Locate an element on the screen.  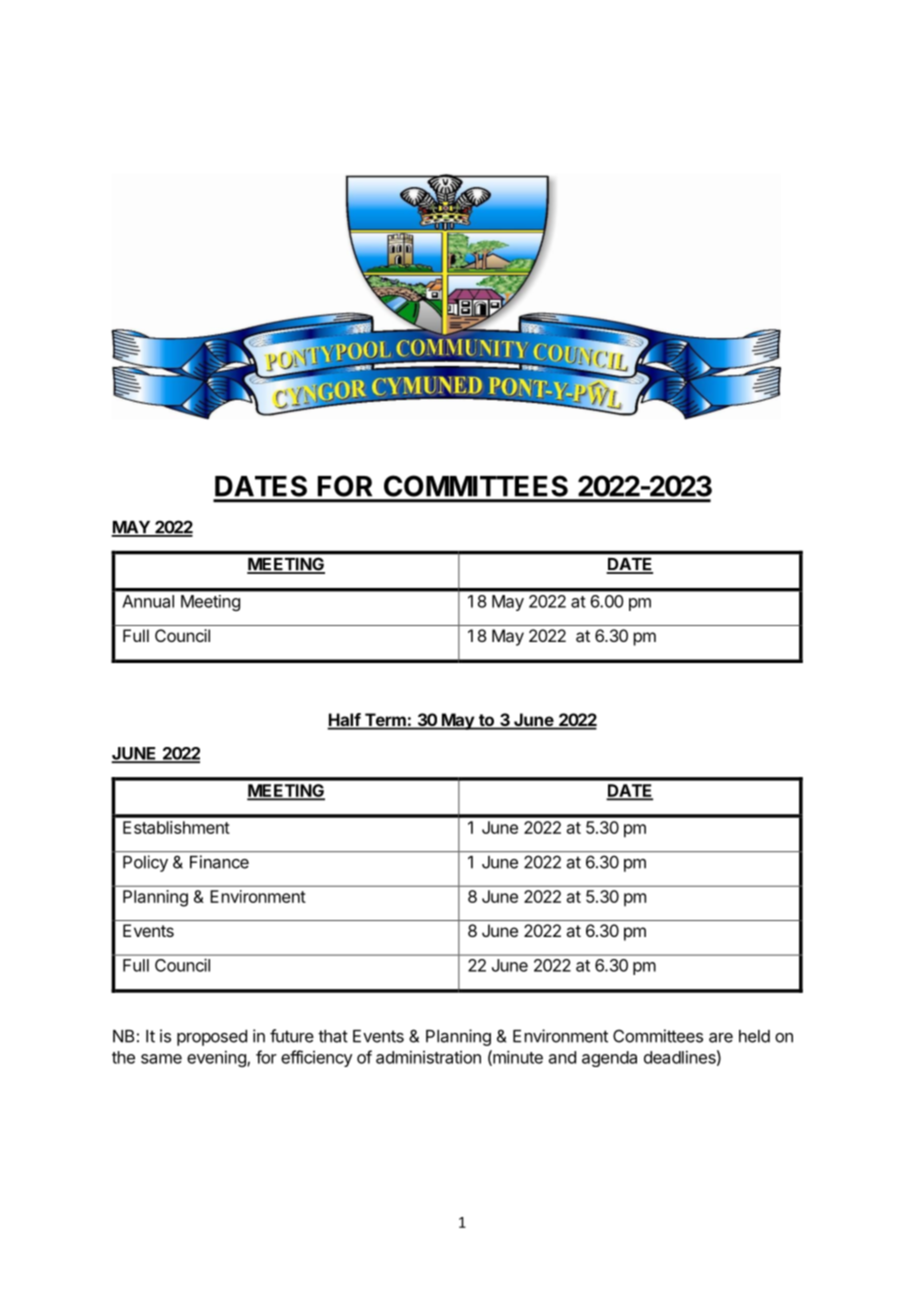
that is located at coordinates (333, 1036).
